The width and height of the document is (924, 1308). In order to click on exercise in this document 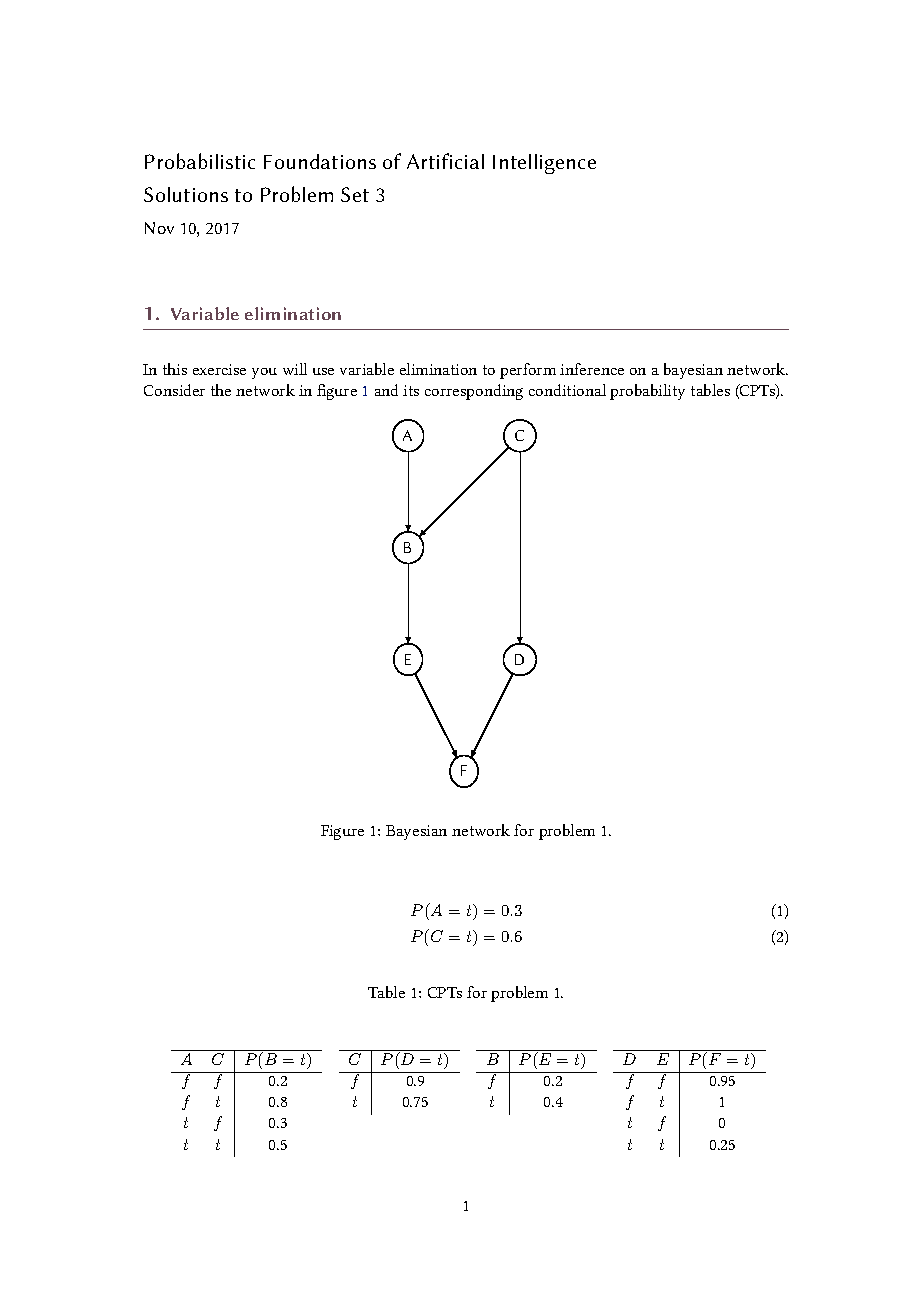, I will do `click(219, 369)`.
